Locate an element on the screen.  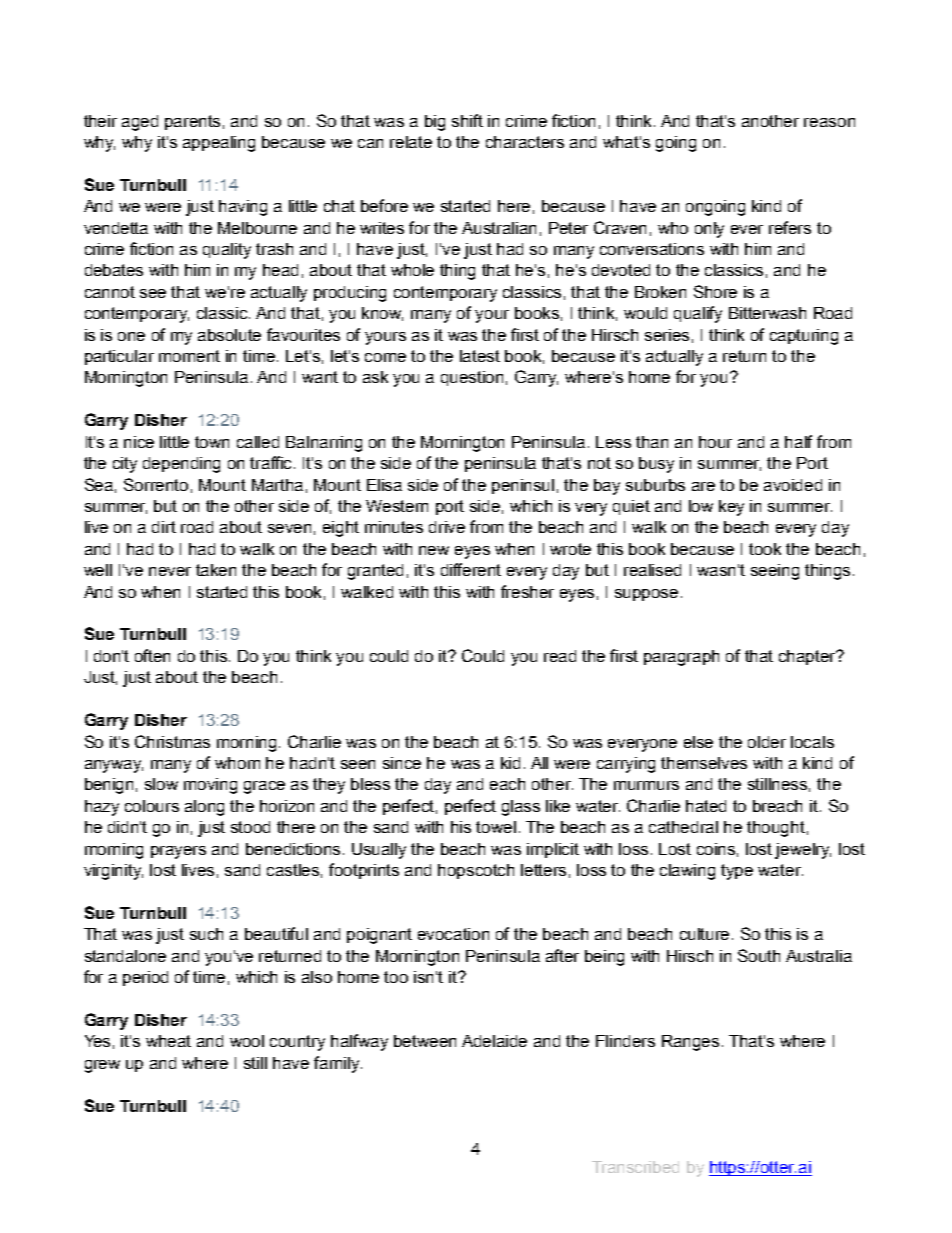
Adelaide is located at coordinates (494, 1041).
